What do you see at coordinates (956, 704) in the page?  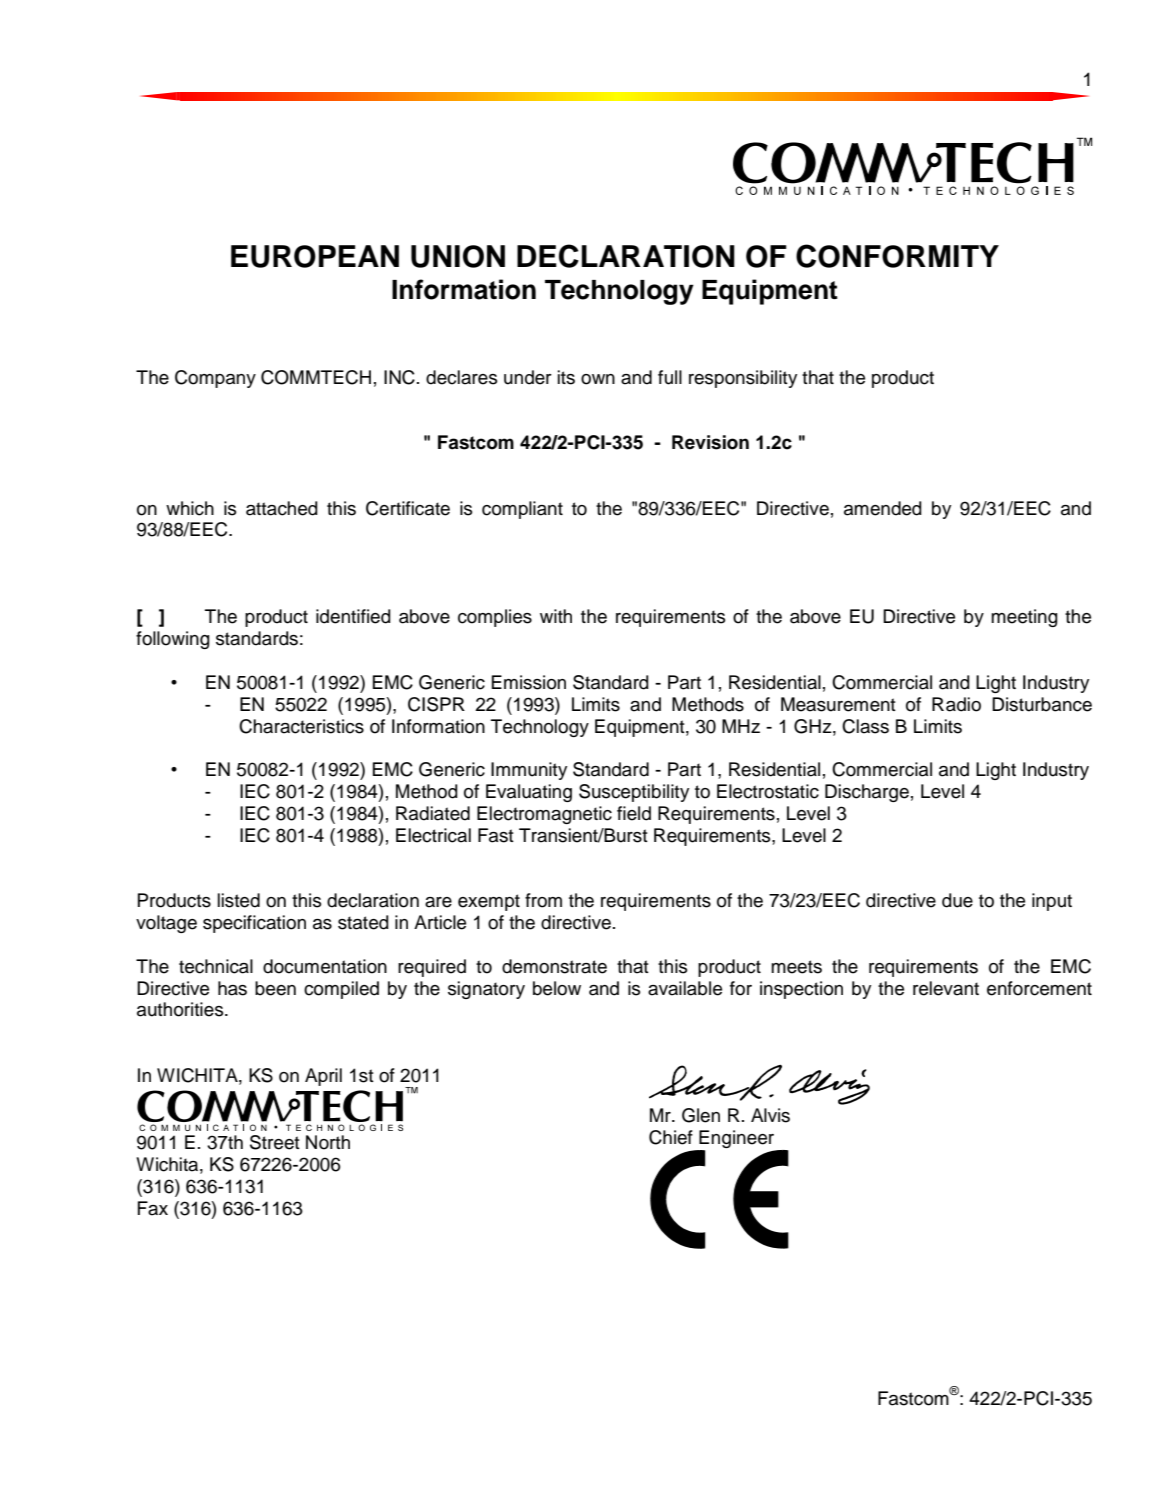 I see `Radio` at bounding box center [956, 704].
